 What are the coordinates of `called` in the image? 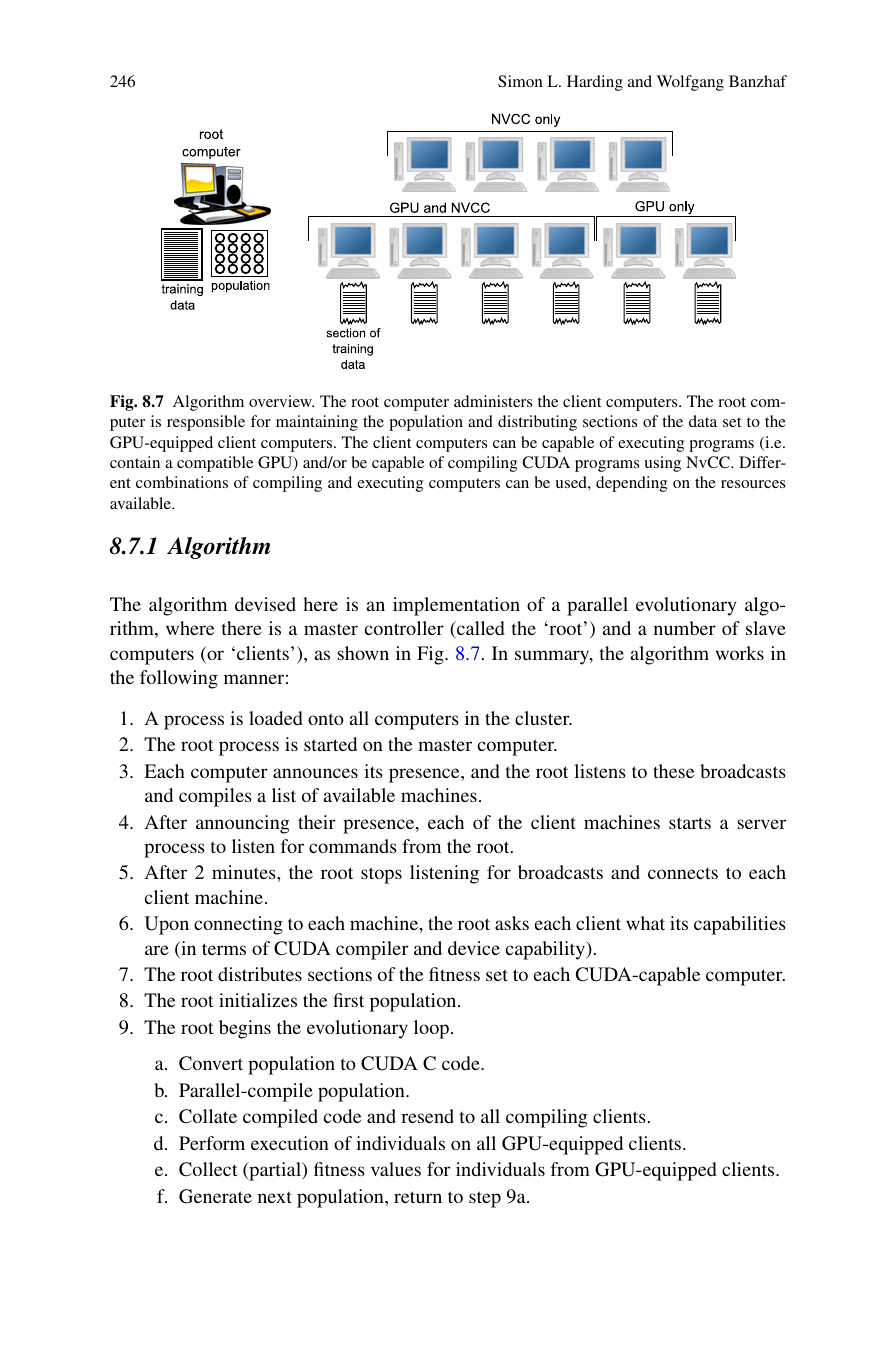 It's located at (480, 630).
